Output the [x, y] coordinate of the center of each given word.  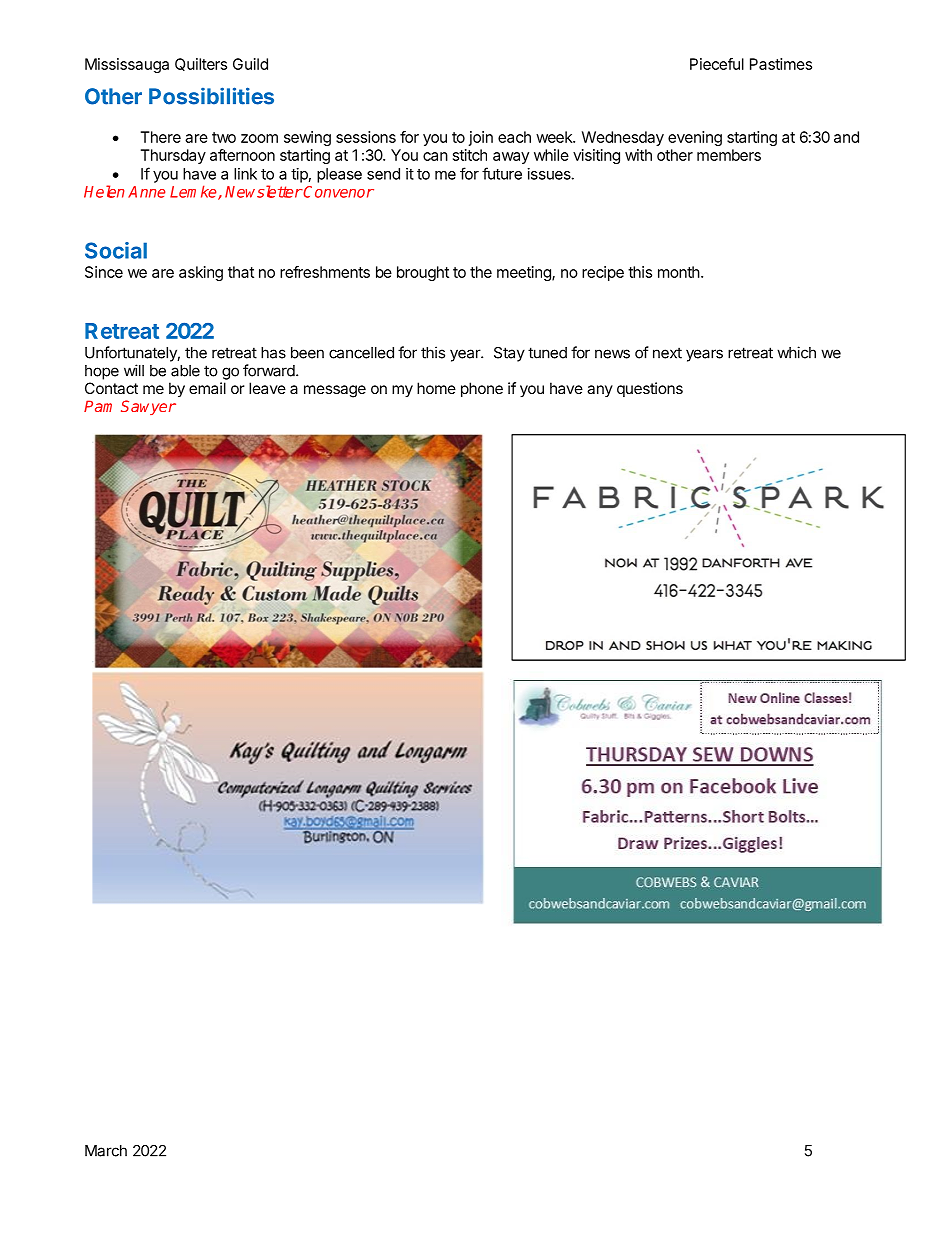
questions [650, 389]
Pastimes [781, 64]
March [106, 1151]
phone [482, 389]
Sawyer [148, 407]
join [481, 138]
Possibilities [211, 96]
